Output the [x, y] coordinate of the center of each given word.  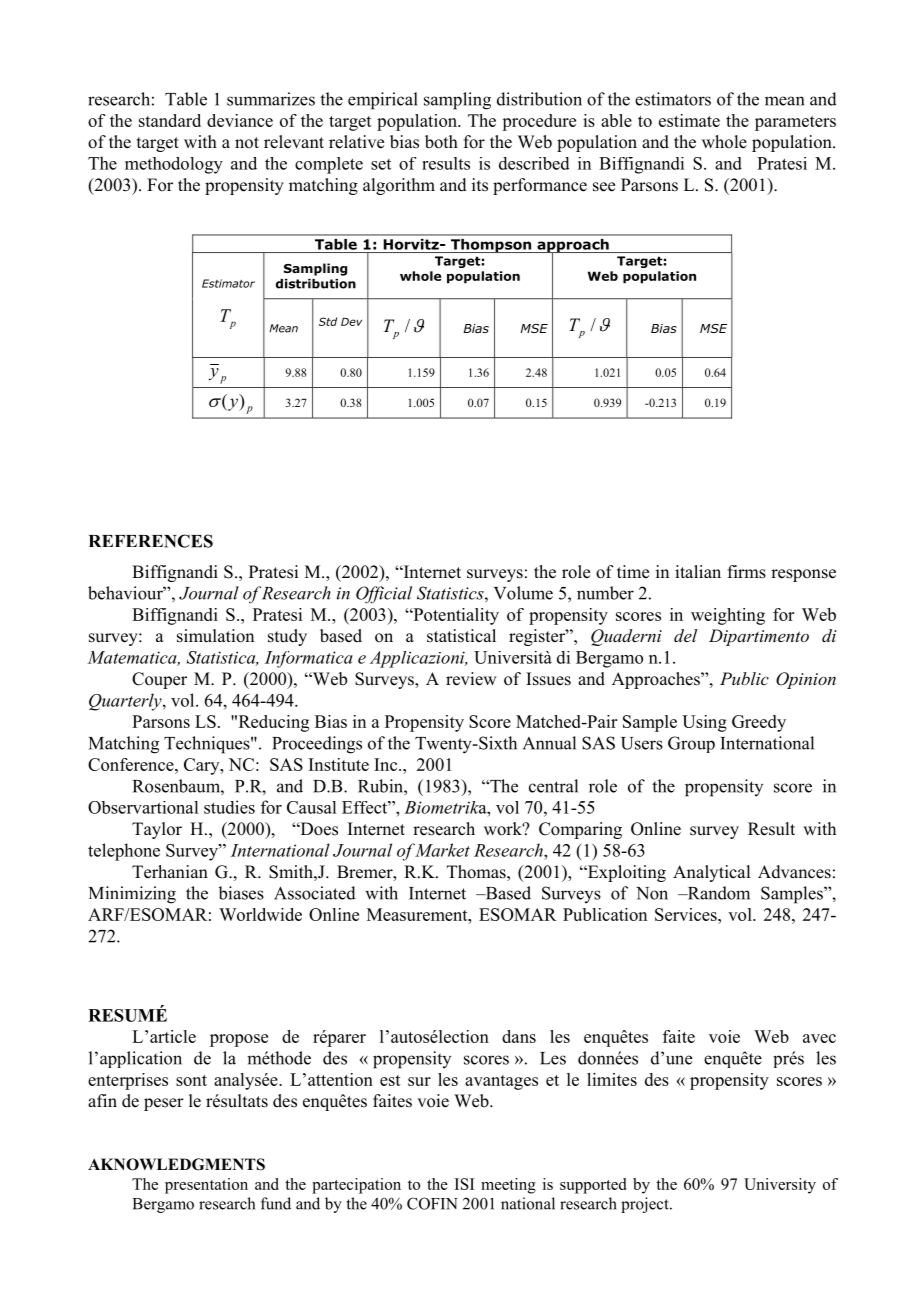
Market [442, 850]
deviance [240, 120]
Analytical [711, 873]
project [646, 1205]
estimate [689, 120]
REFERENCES [151, 541]
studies [229, 807]
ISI [464, 1184]
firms [747, 572]
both [441, 142]
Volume [523, 593]
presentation [206, 1186]
